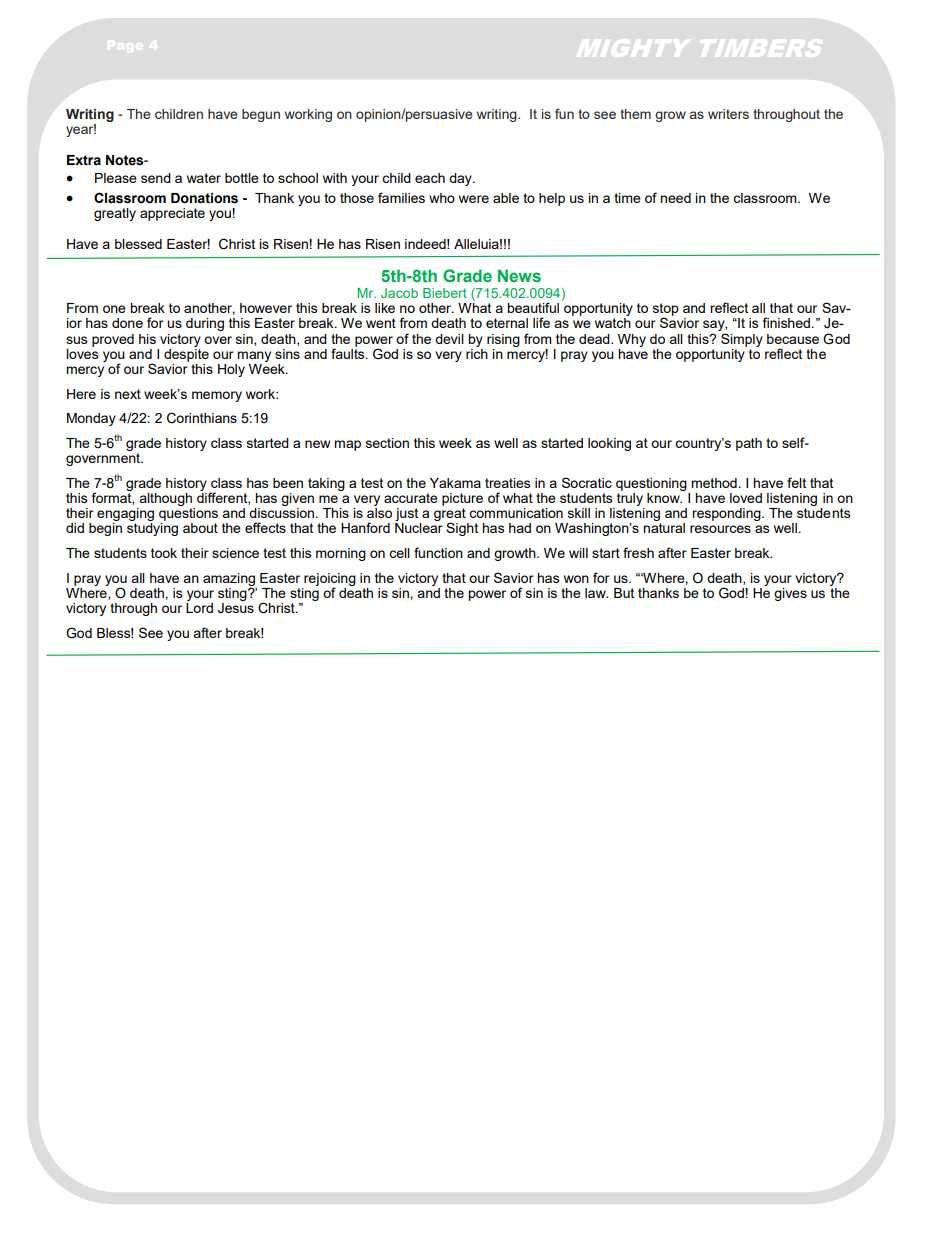 The image size is (952, 1233). Describe the element at coordinates (742, 340) in the screenshot. I see `Simply` at that location.
